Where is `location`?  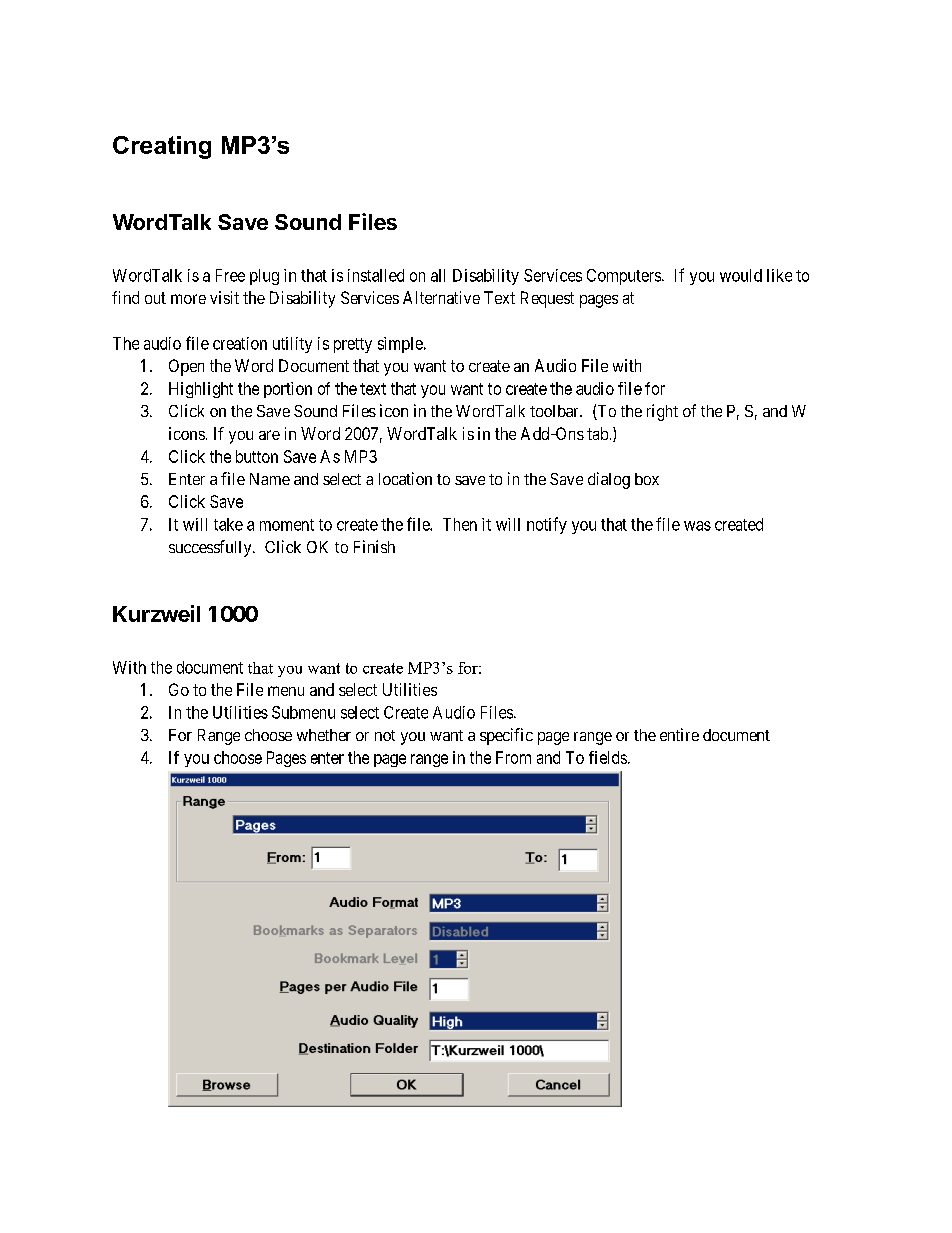 location is located at coordinates (405, 478).
